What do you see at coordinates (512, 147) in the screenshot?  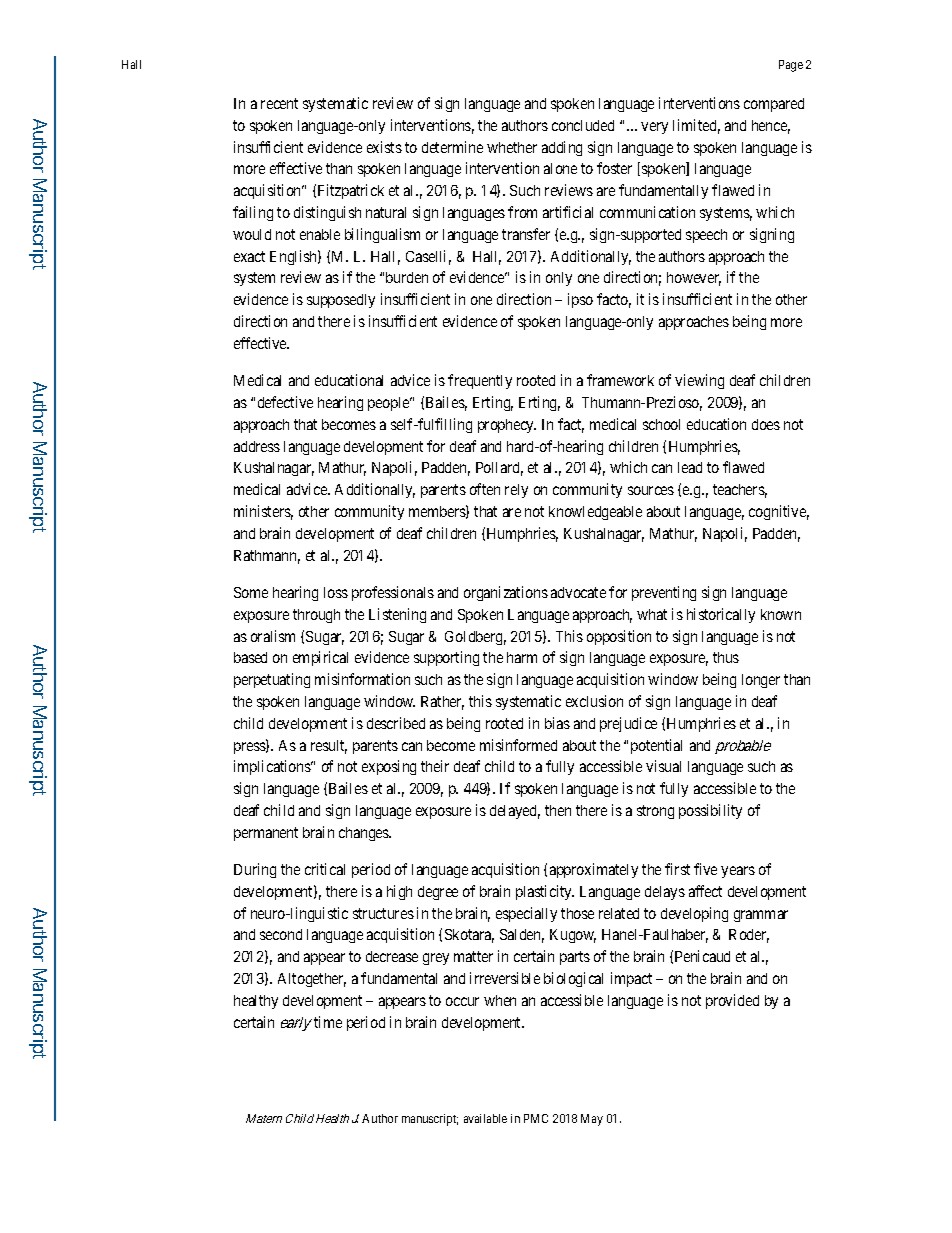 I see `whether` at bounding box center [512, 147].
